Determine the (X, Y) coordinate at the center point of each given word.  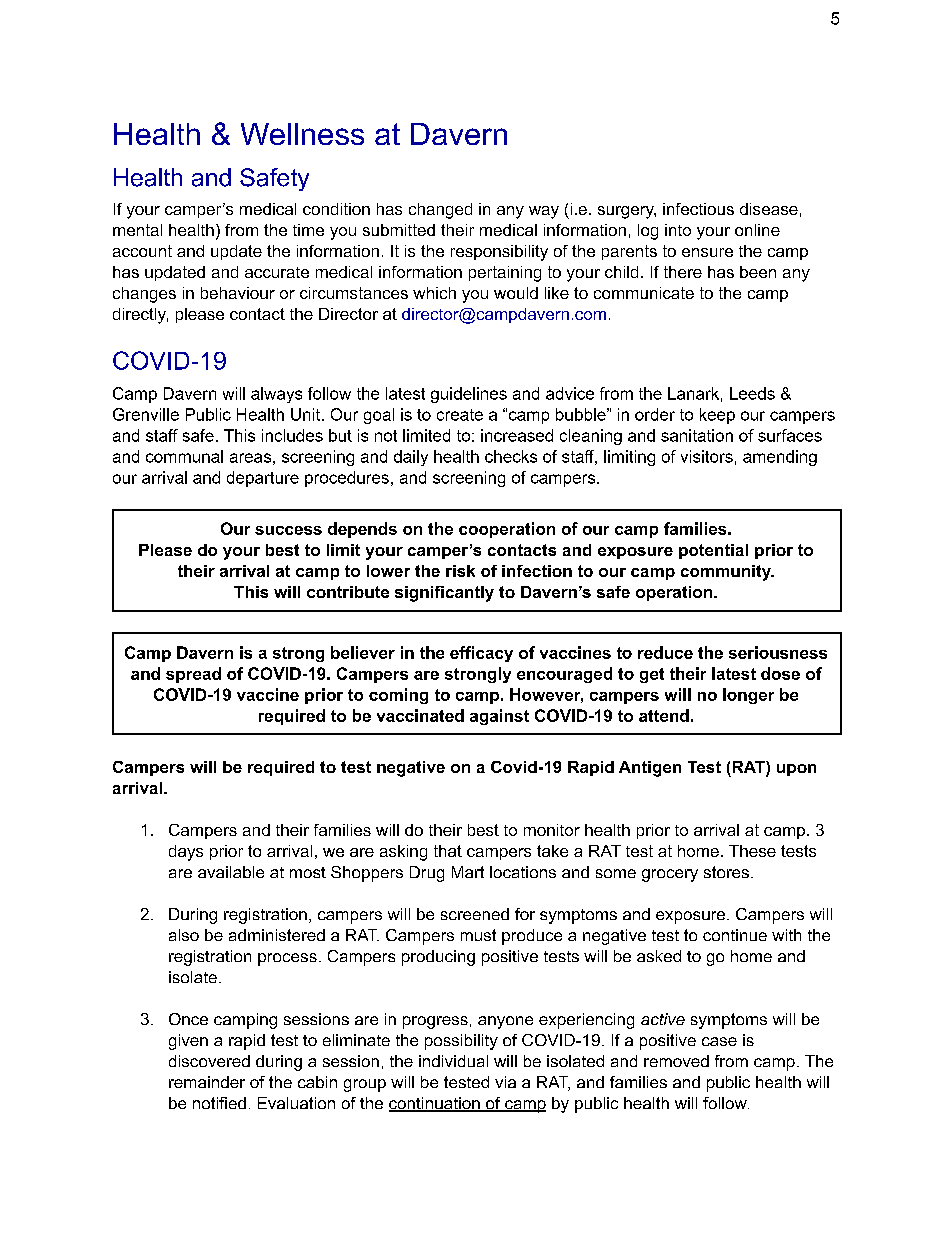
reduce (665, 652)
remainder (207, 1082)
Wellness (302, 134)
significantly (444, 594)
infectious (698, 209)
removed (676, 1061)
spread (193, 675)
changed (440, 211)
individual (453, 1061)
